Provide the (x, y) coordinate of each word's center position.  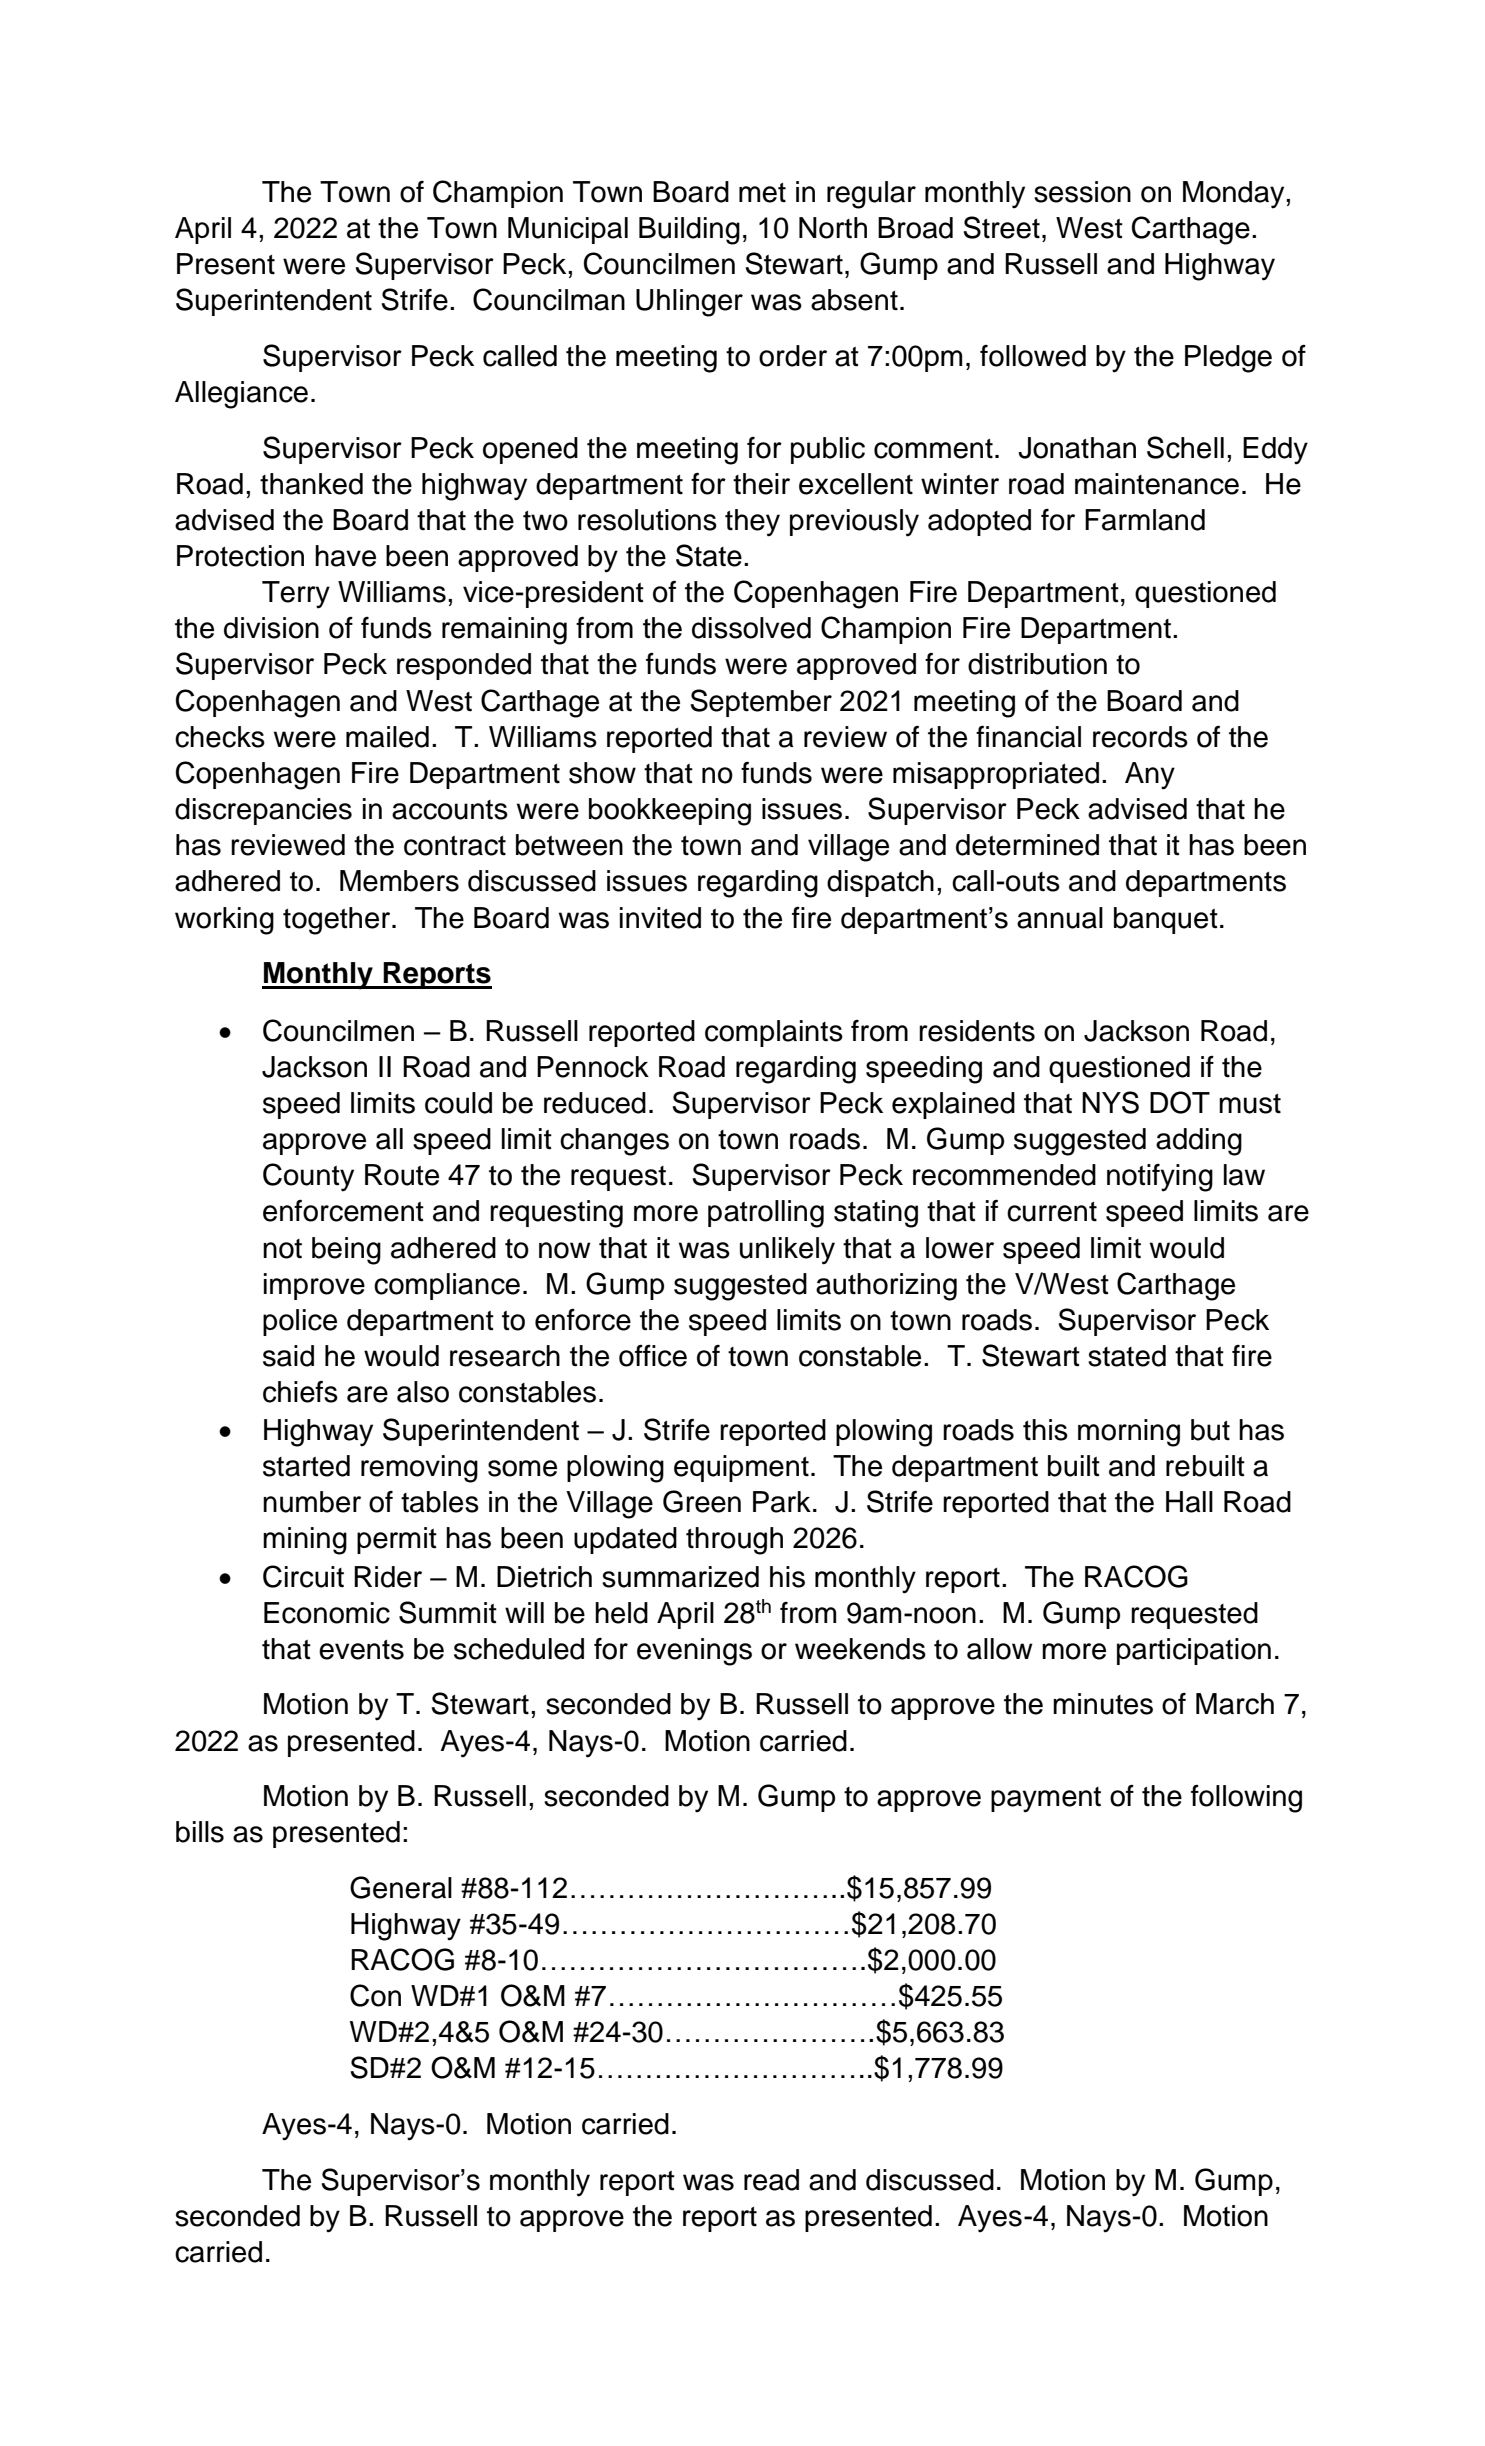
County (308, 1177)
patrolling (766, 1214)
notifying (1160, 1178)
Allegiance (241, 395)
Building (689, 231)
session (1082, 192)
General (401, 1887)
